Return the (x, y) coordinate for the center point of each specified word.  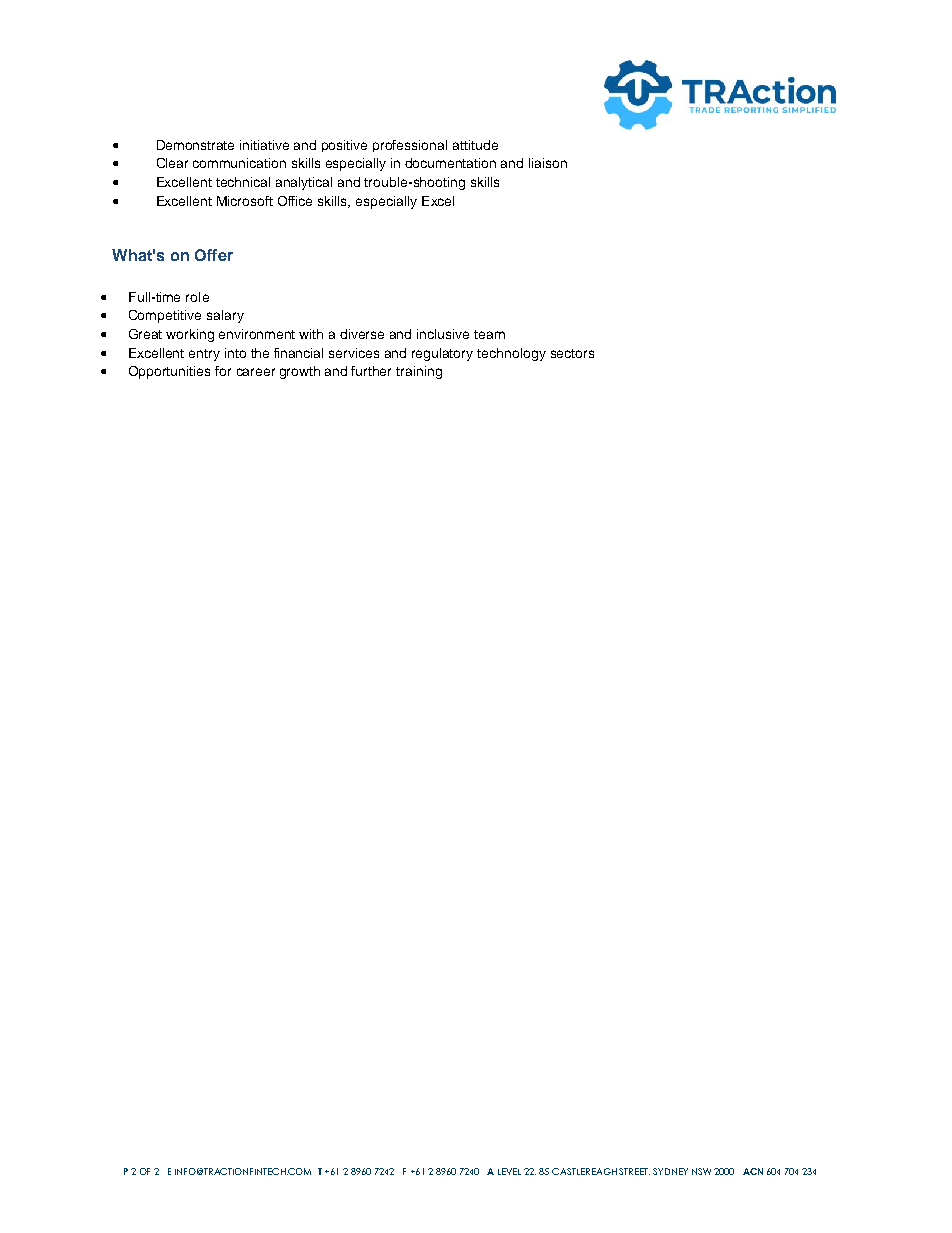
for (223, 371)
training (419, 372)
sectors (572, 353)
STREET (634, 1171)
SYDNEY (670, 1171)
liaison (548, 163)
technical (243, 182)
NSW (701, 1171)
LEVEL (509, 1171)
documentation (450, 163)
